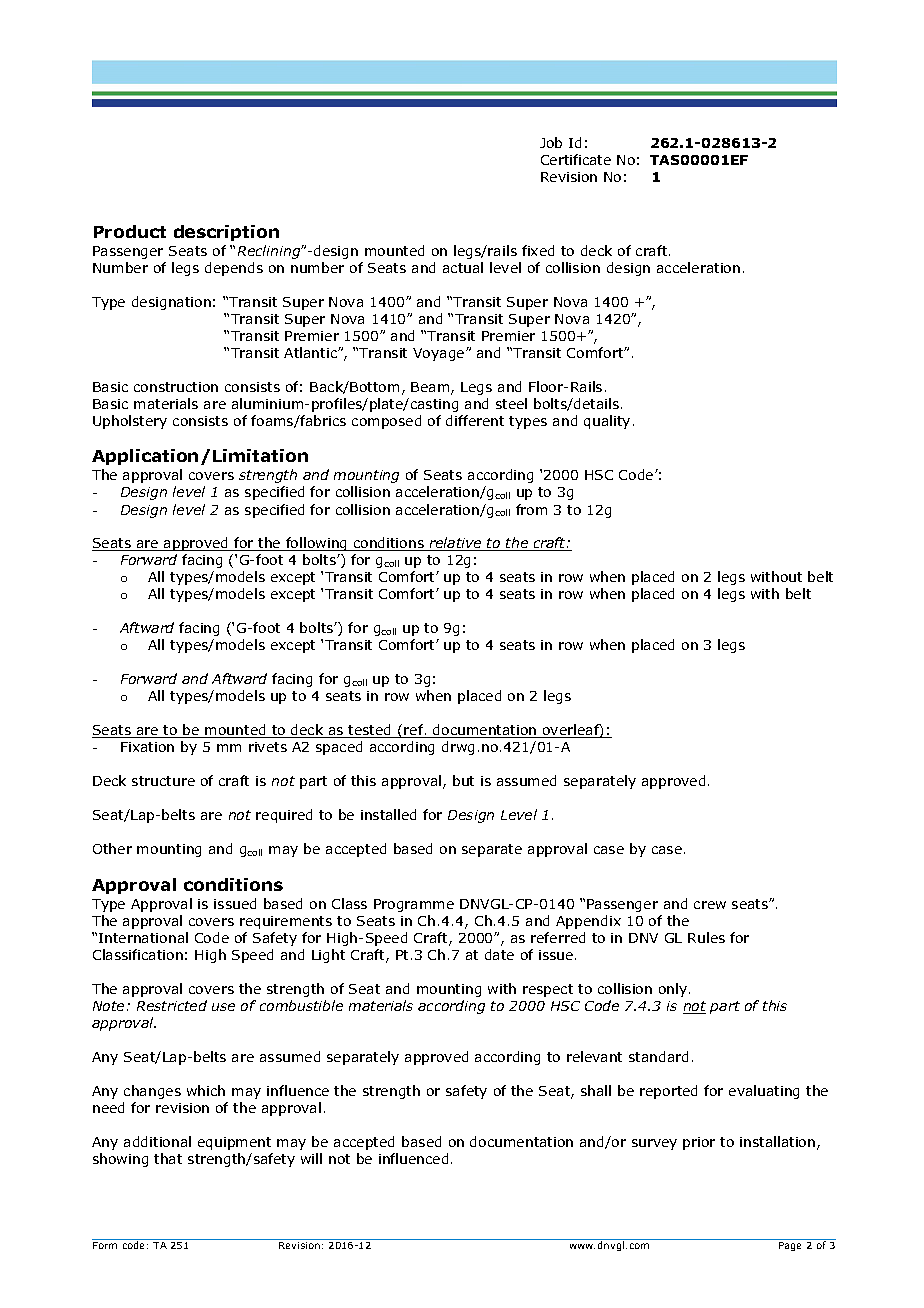 This image has width=924, height=1308. What do you see at coordinates (168, 1158) in the image?
I see `that` at bounding box center [168, 1158].
